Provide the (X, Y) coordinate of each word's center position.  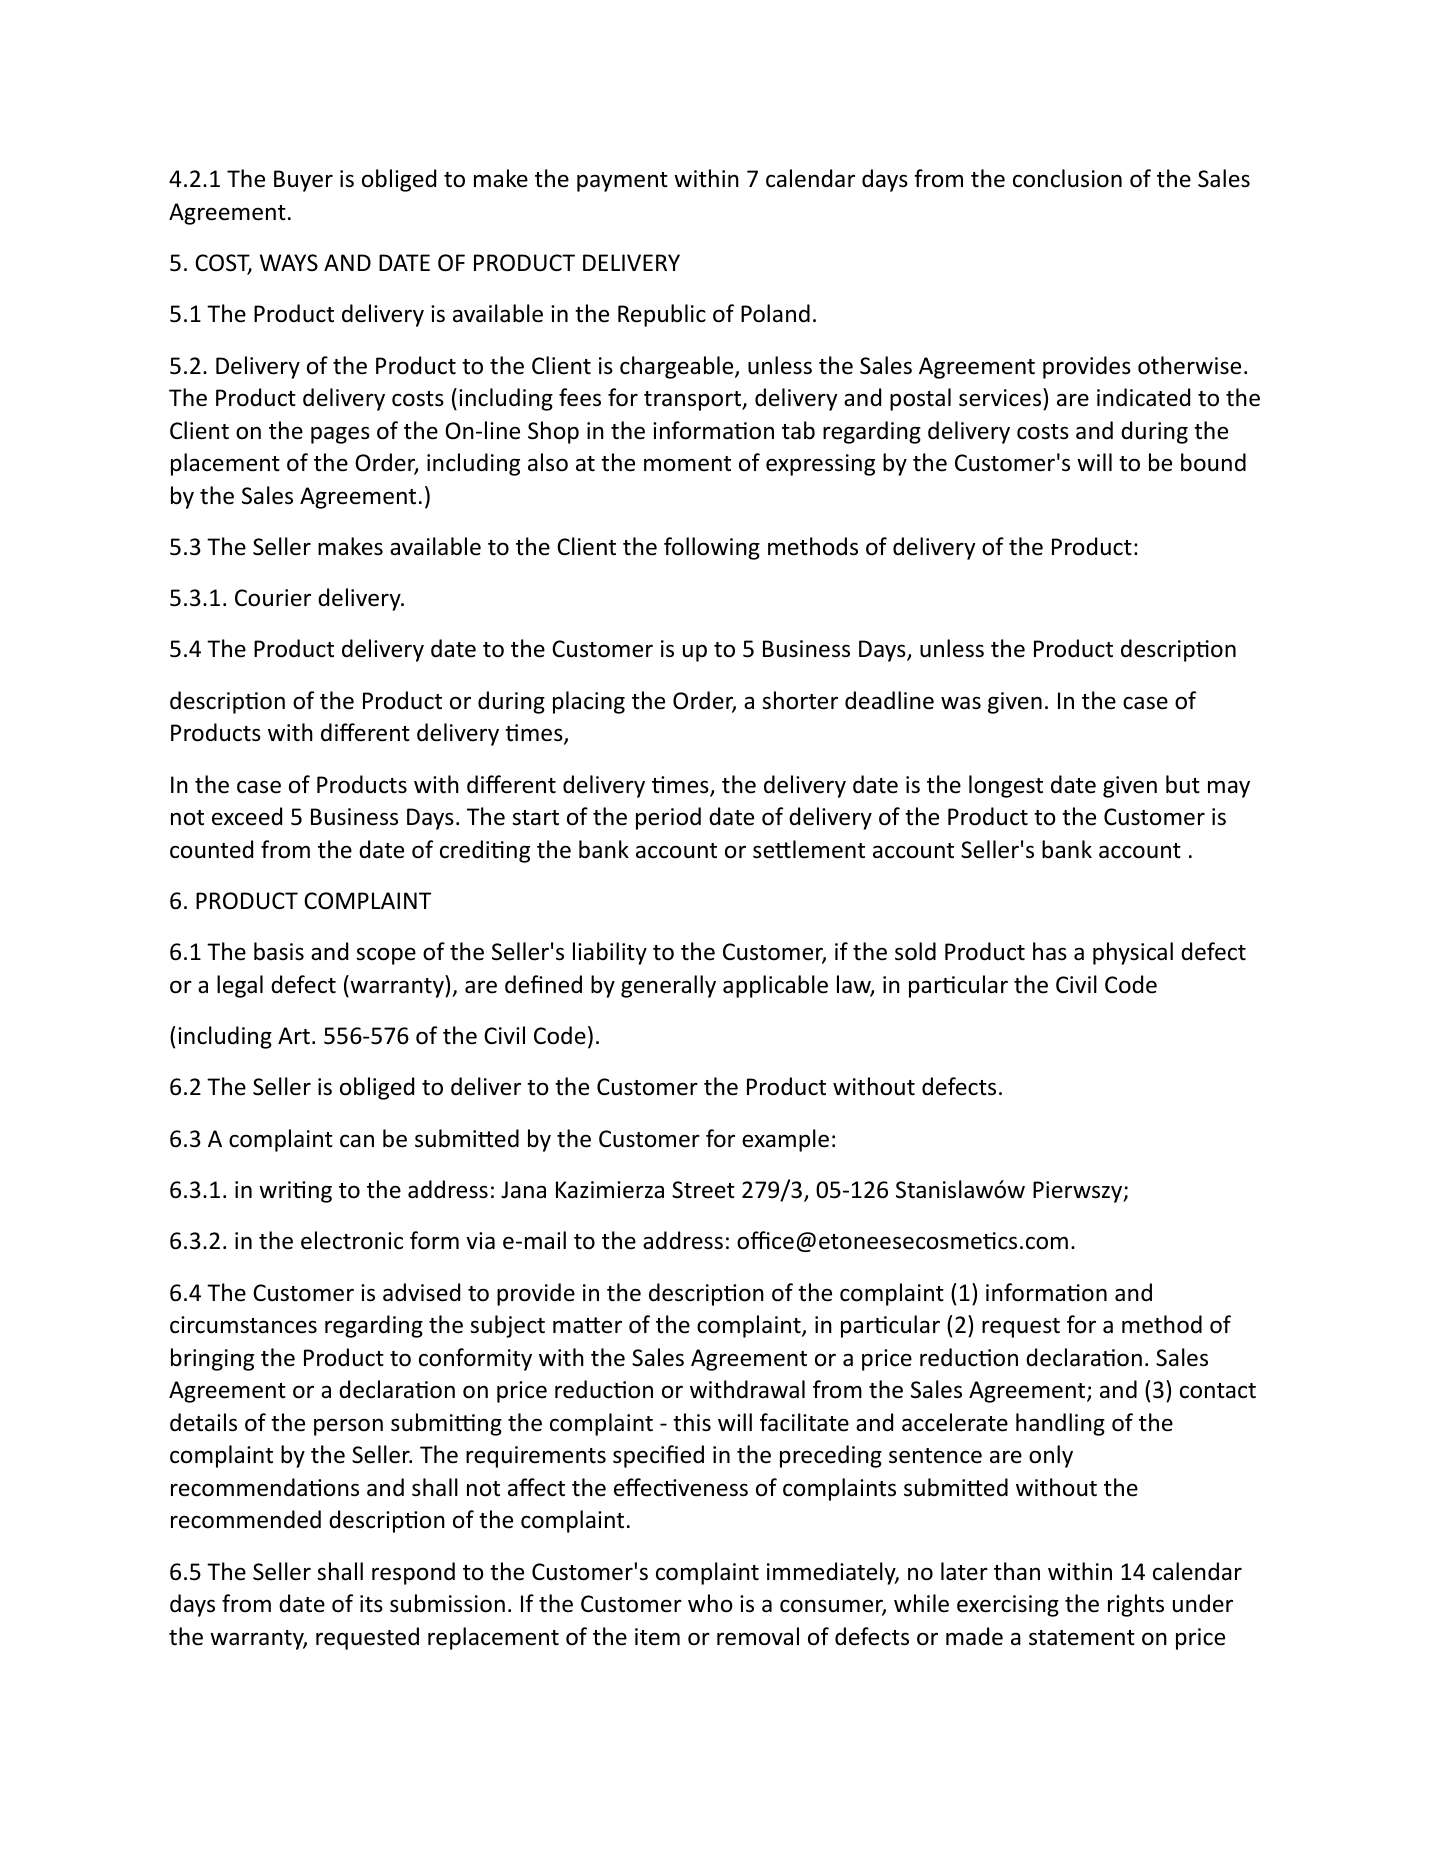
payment (622, 182)
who (710, 1603)
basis (279, 951)
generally (668, 986)
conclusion (1067, 178)
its (371, 1604)
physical (1133, 953)
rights (1136, 1605)
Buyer (303, 181)
